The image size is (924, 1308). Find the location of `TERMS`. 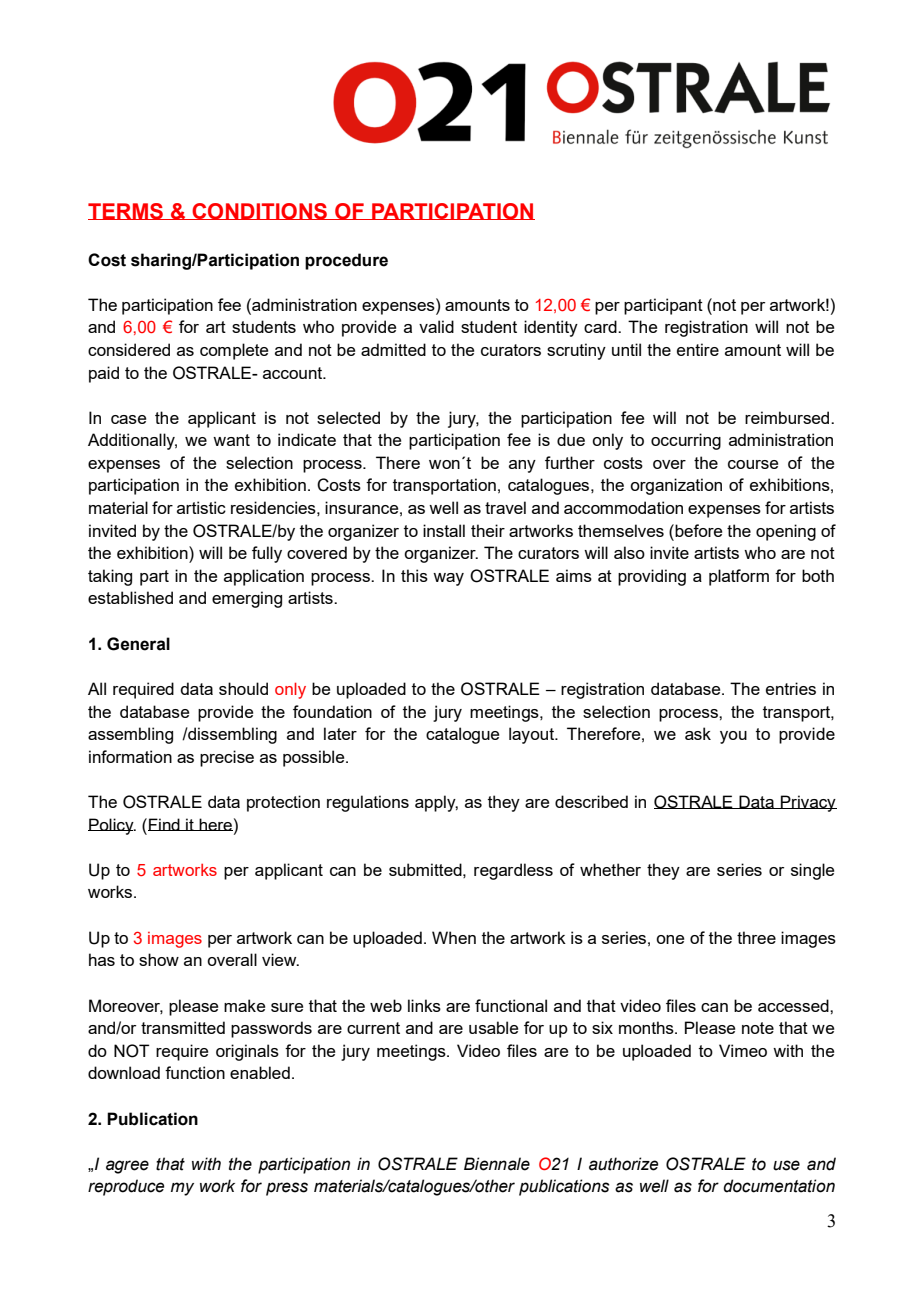

TERMS is located at coordinates (126, 211).
